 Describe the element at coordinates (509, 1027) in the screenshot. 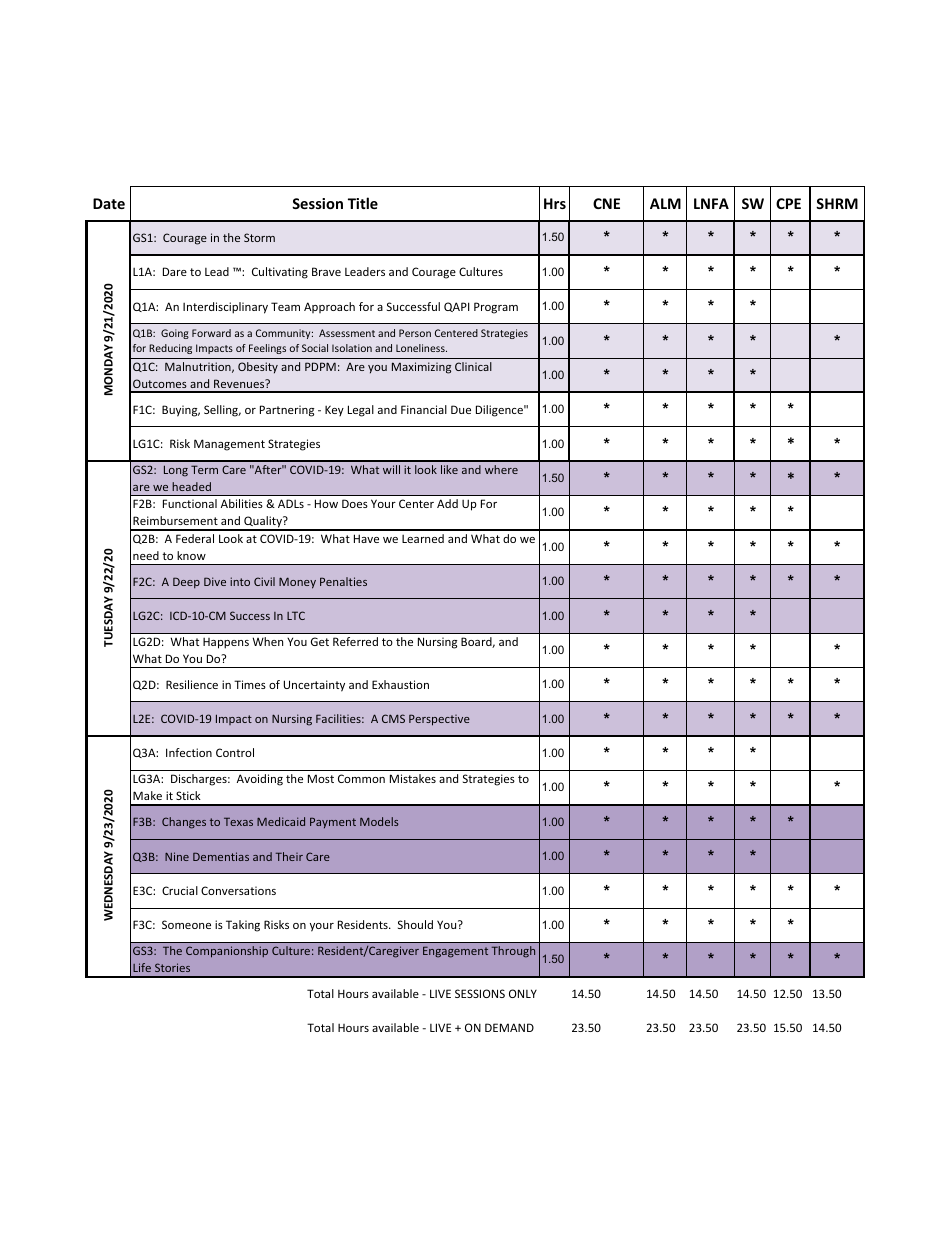

I see `DEMAND` at that location.
